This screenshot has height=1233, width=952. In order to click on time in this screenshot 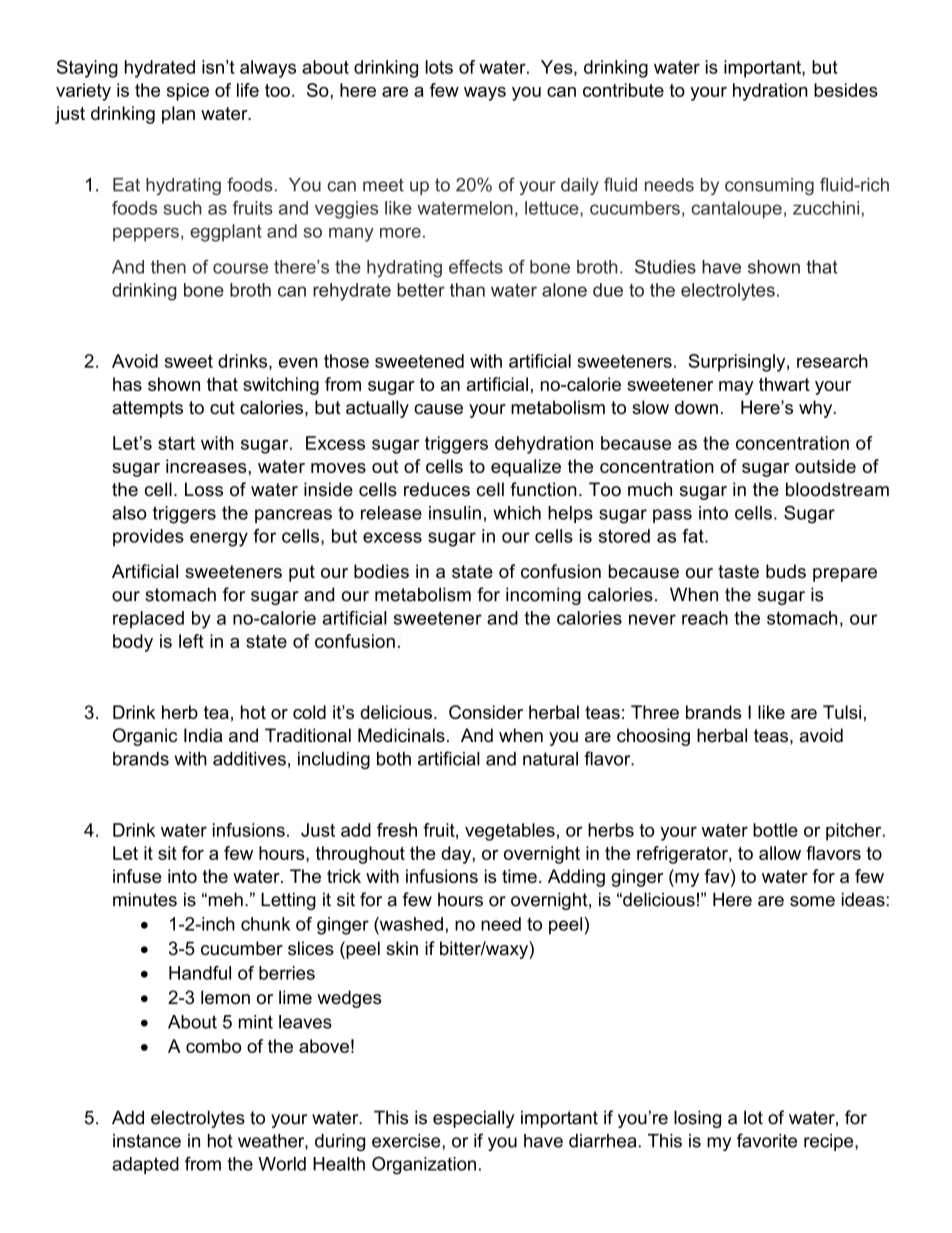, I will do `click(519, 876)`.
